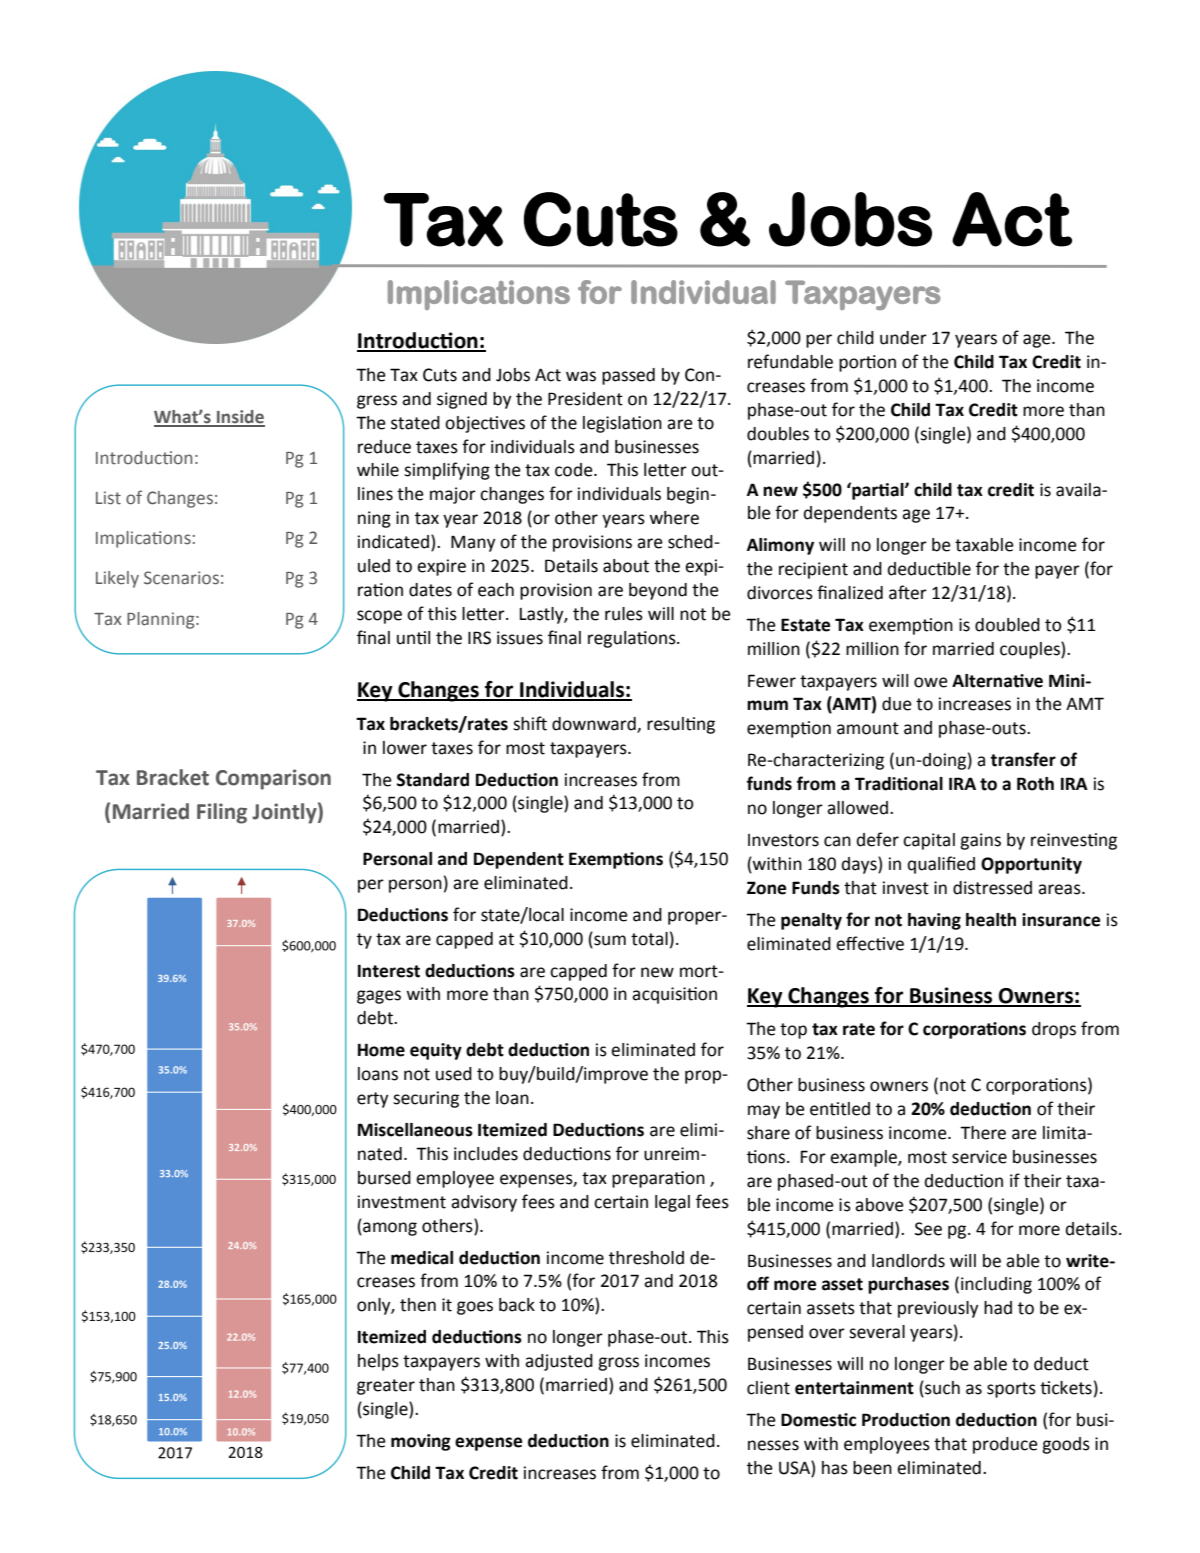 The width and height of the screenshot is (1200, 1553). What do you see at coordinates (181, 578) in the screenshot?
I see `Scenarios` at bounding box center [181, 578].
